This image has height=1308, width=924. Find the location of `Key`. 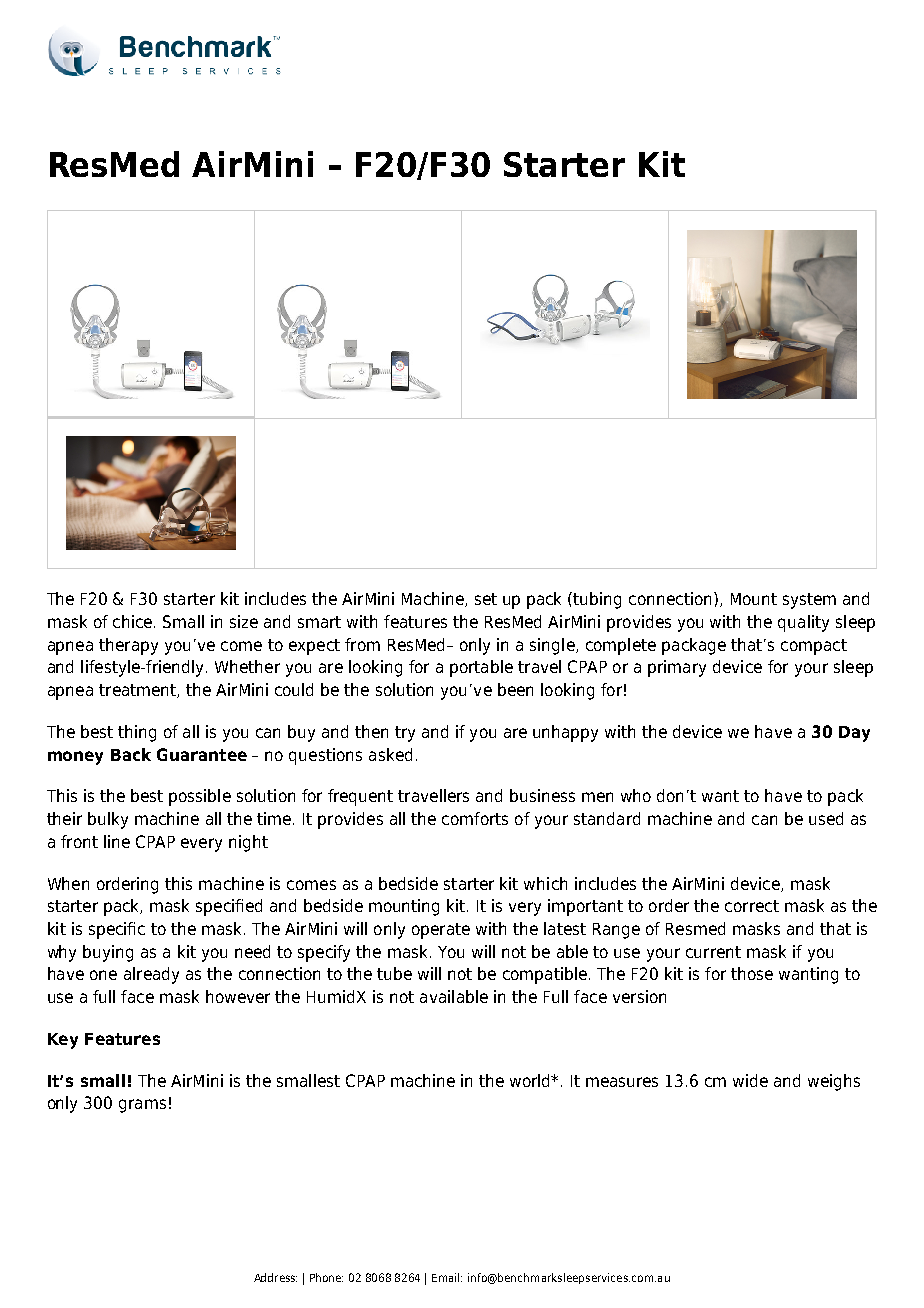

Key is located at coordinates (63, 1041).
